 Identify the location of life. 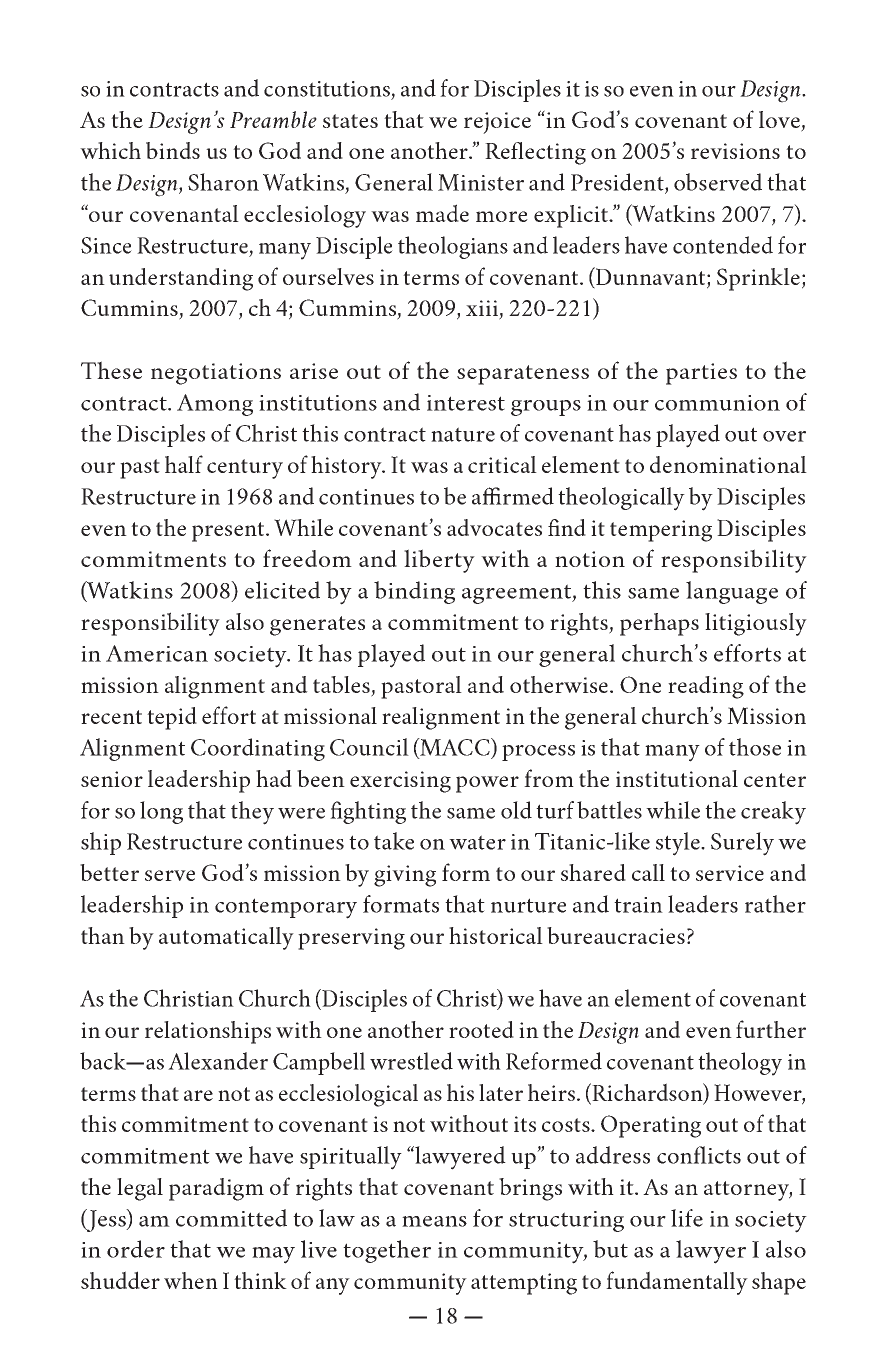
(687, 1218).
